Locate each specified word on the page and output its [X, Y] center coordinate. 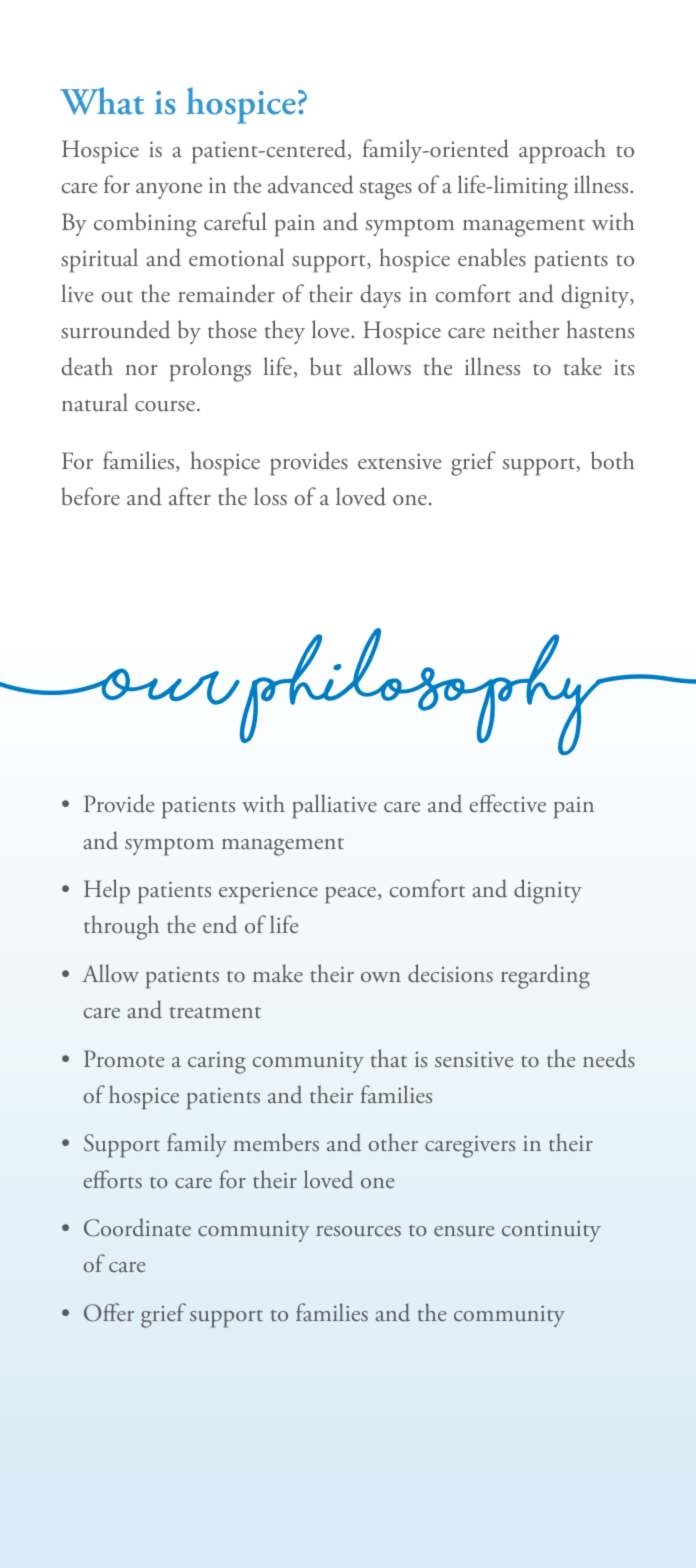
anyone [169, 191]
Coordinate [137, 1227]
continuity [551, 1231]
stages [386, 190]
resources [358, 1231]
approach [562, 151]
